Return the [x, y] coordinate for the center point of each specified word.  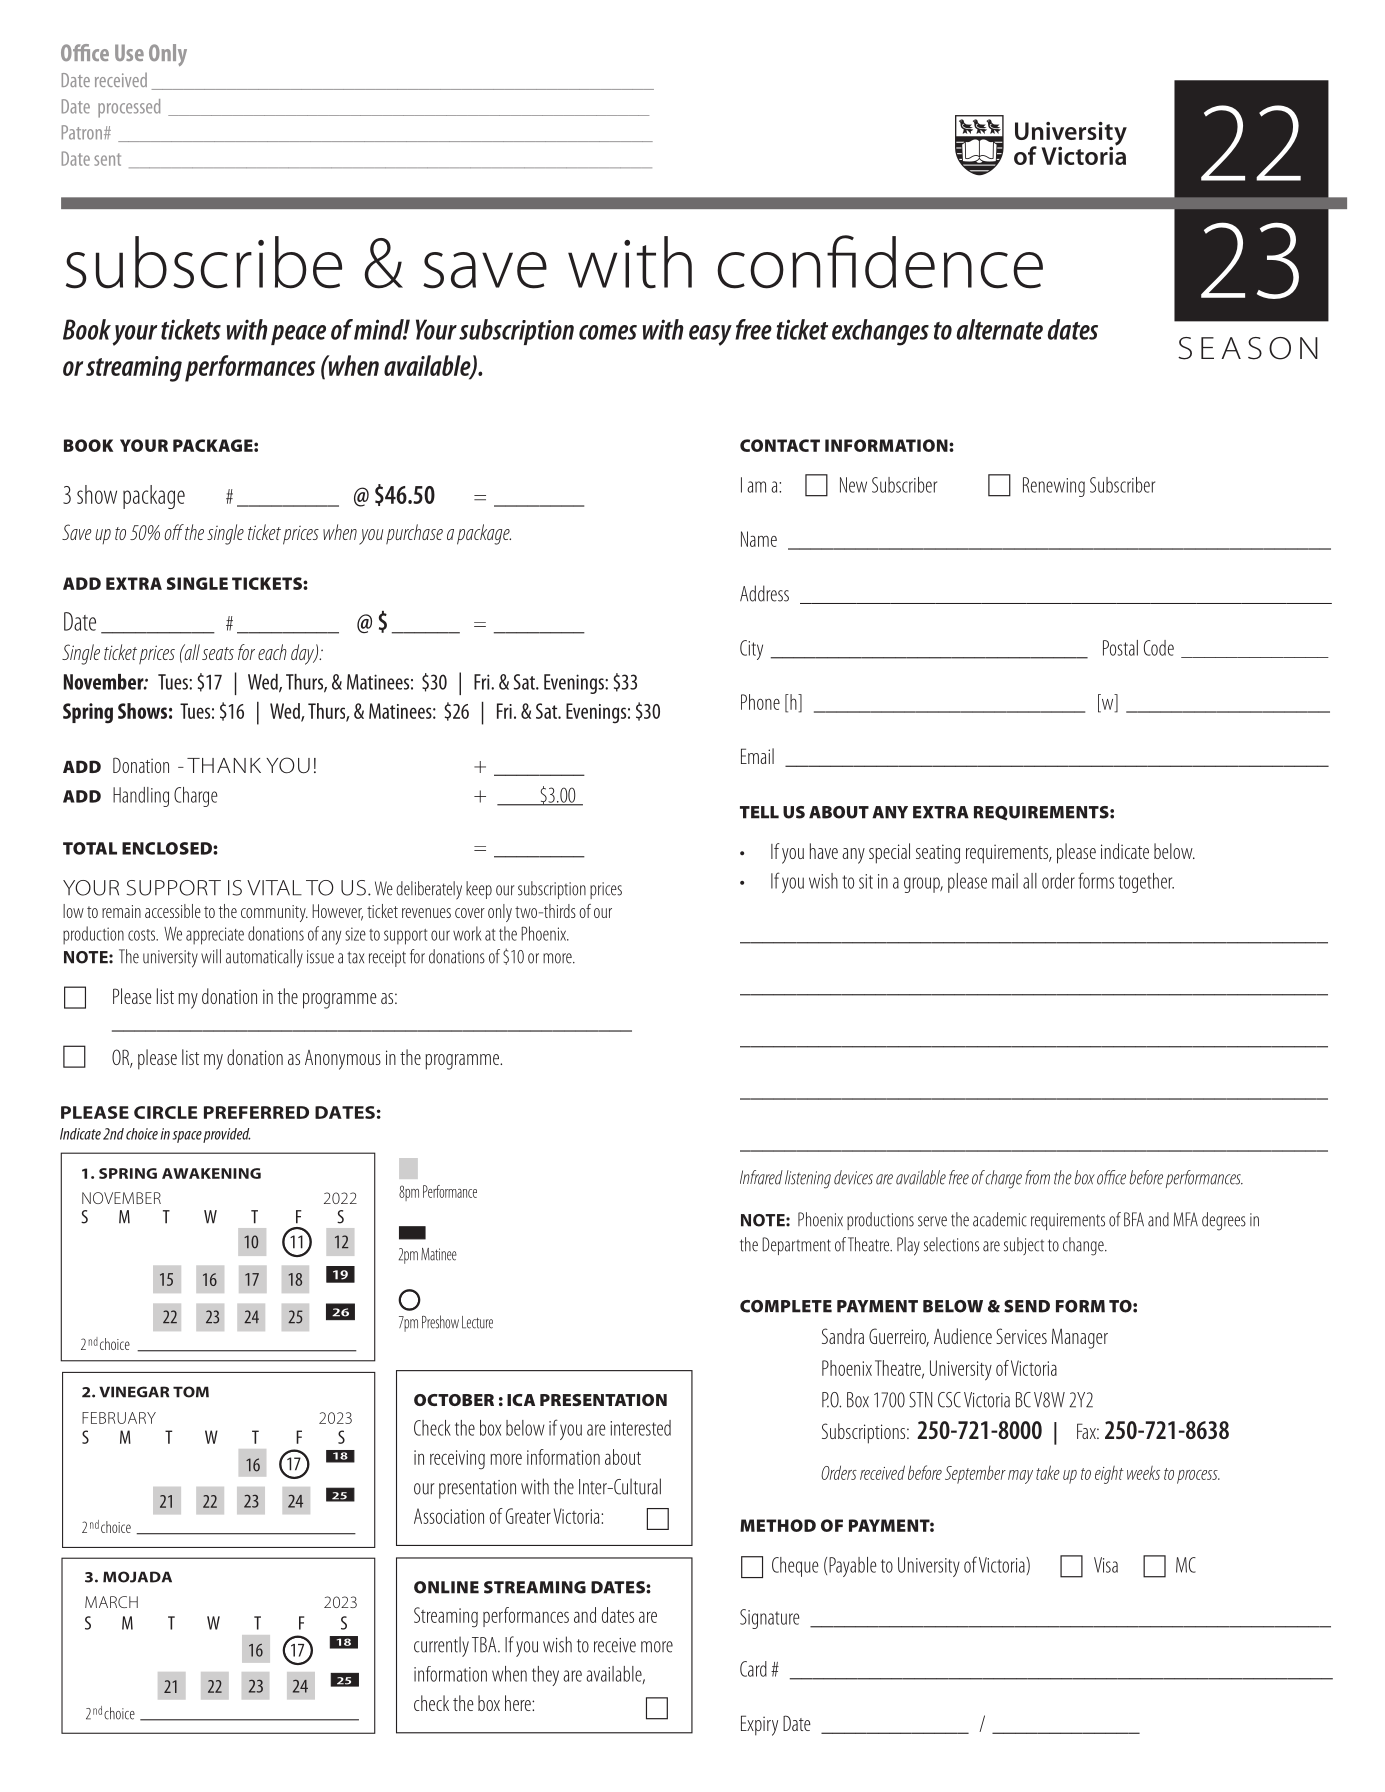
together [1146, 883]
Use [129, 52]
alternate [999, 329]
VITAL [274, 888]
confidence [880, 262]
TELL [759, 812]
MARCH [111, 1602]
